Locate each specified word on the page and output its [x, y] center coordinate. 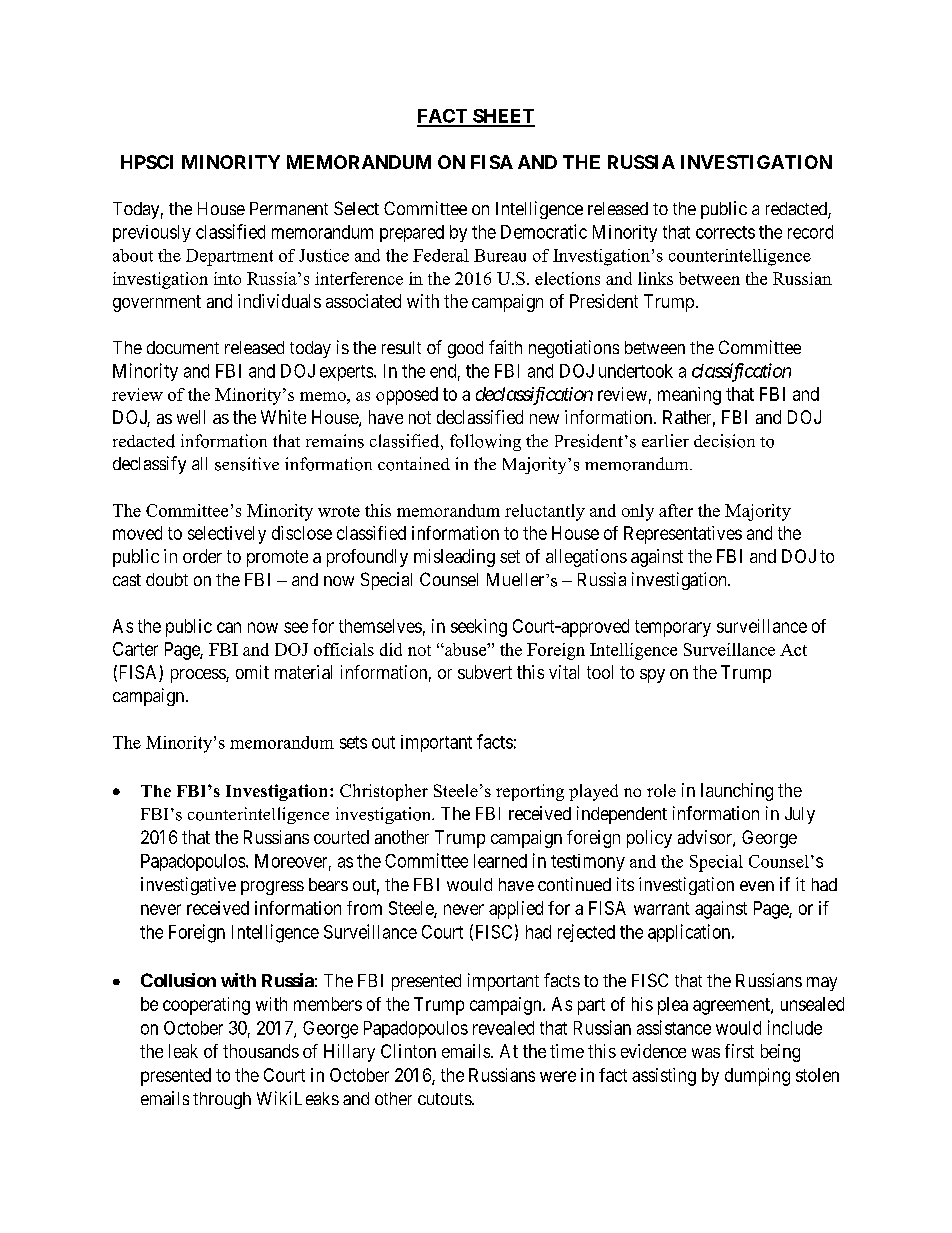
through [222, 1100]
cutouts [445, 1099]
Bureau [500, 255]
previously [152, 233]
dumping [757, 1077]
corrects [725, 232]
